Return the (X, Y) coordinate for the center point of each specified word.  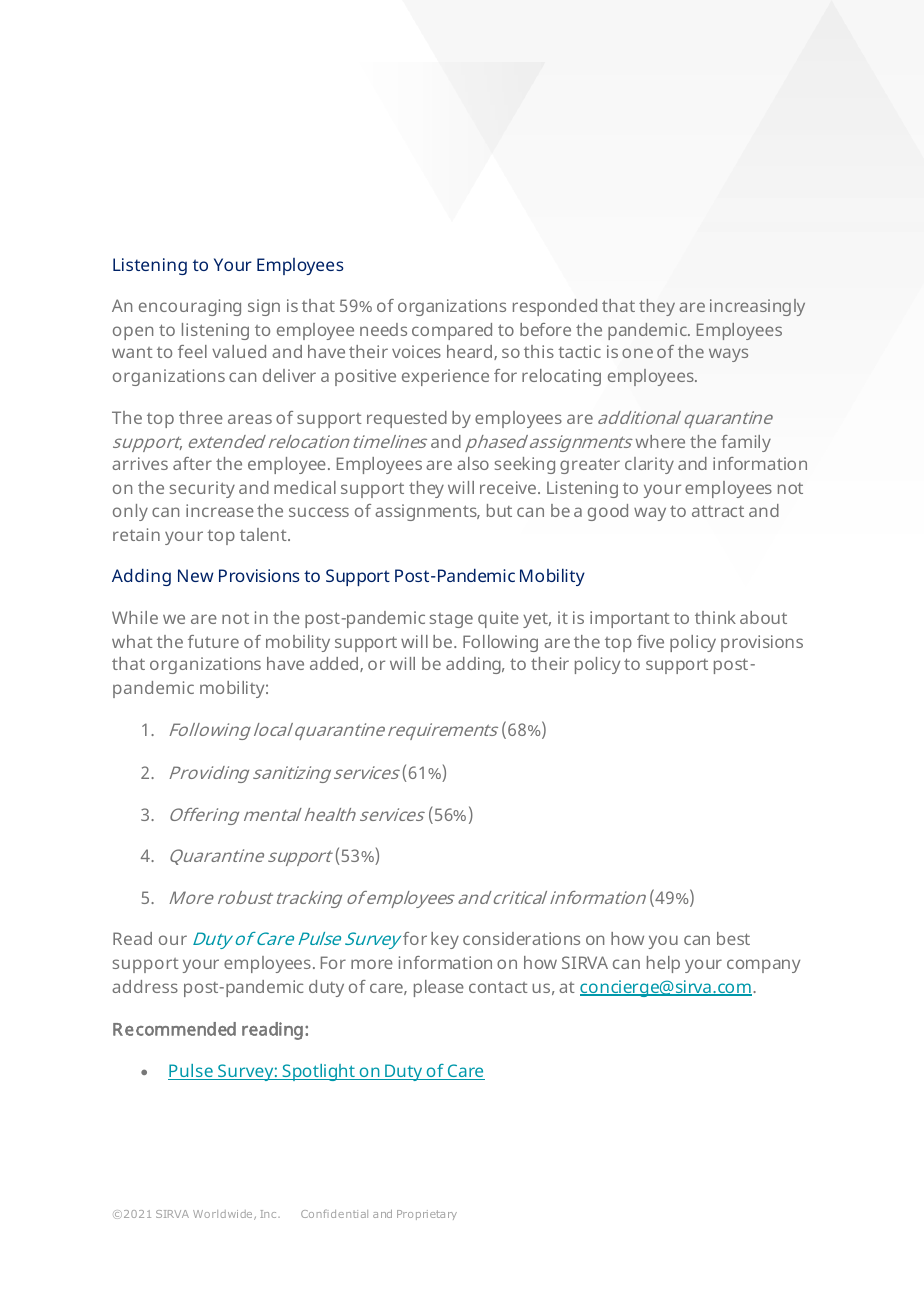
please (439, 988)
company (763, 966)
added (334, 663)
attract (718, 511)
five (650, 641)
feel (192, 351)
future (213, 641)
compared (452, 331)
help (663, 964)
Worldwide (224, 1215)
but (499, 510)
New (196, 575)
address (145, 986)
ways (728, 355)
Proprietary (427, 1215)
